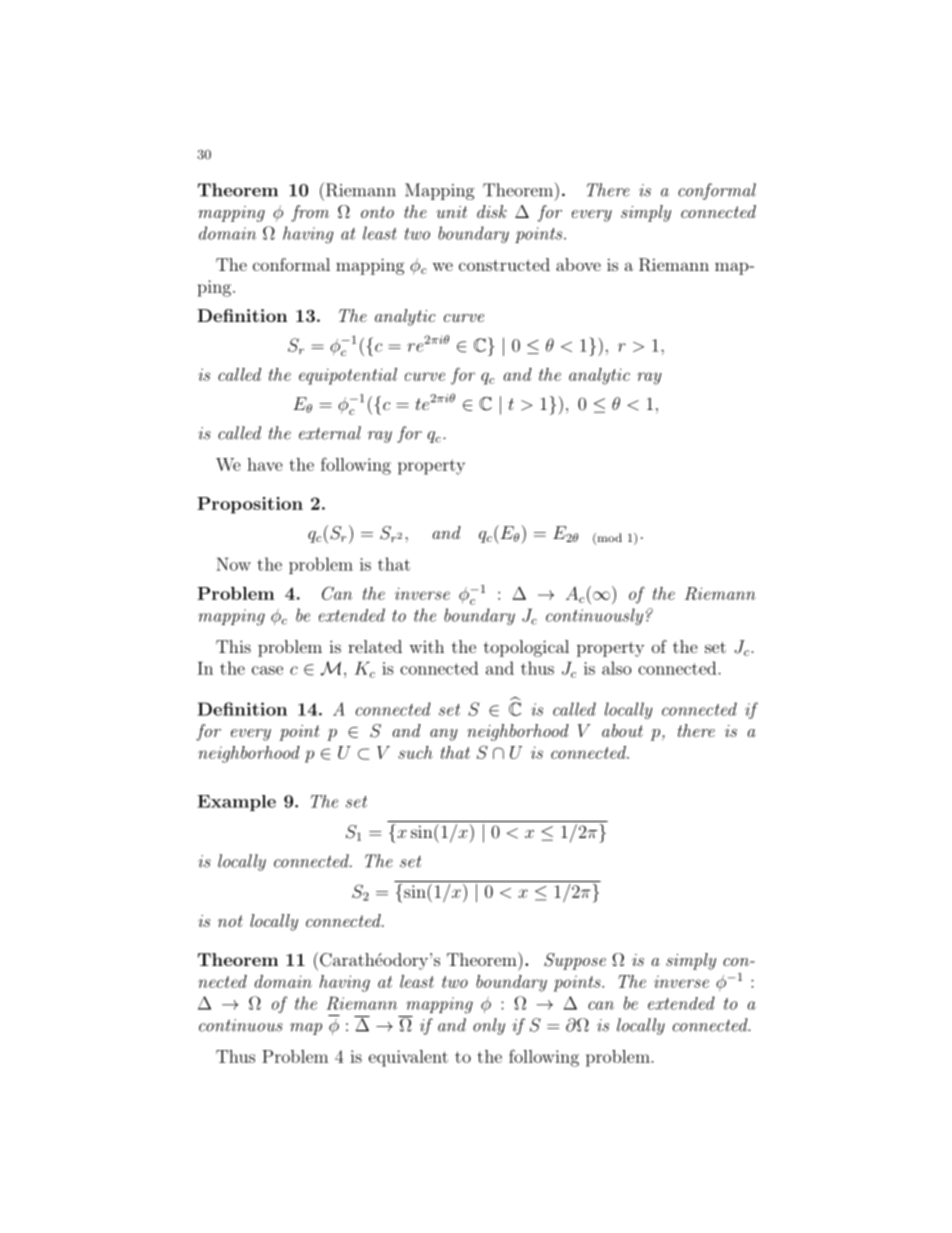  I want to click on topological, so click(526, 648).
